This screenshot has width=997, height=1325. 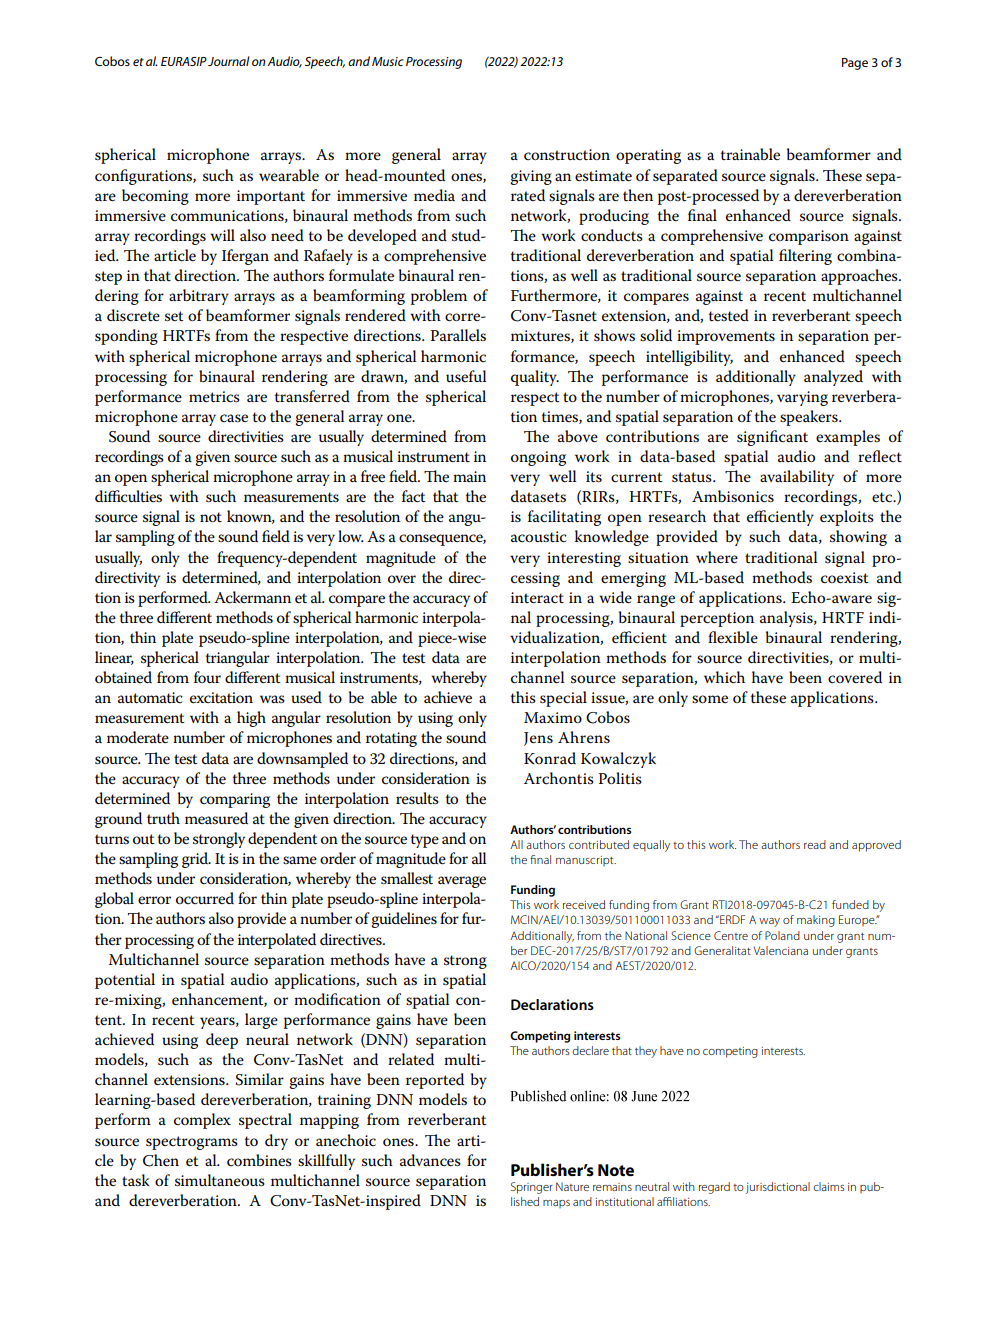 What do you see at coordinates (855, 64) in the screenshot?
I see `Page` at bounding box center [855, 64].
